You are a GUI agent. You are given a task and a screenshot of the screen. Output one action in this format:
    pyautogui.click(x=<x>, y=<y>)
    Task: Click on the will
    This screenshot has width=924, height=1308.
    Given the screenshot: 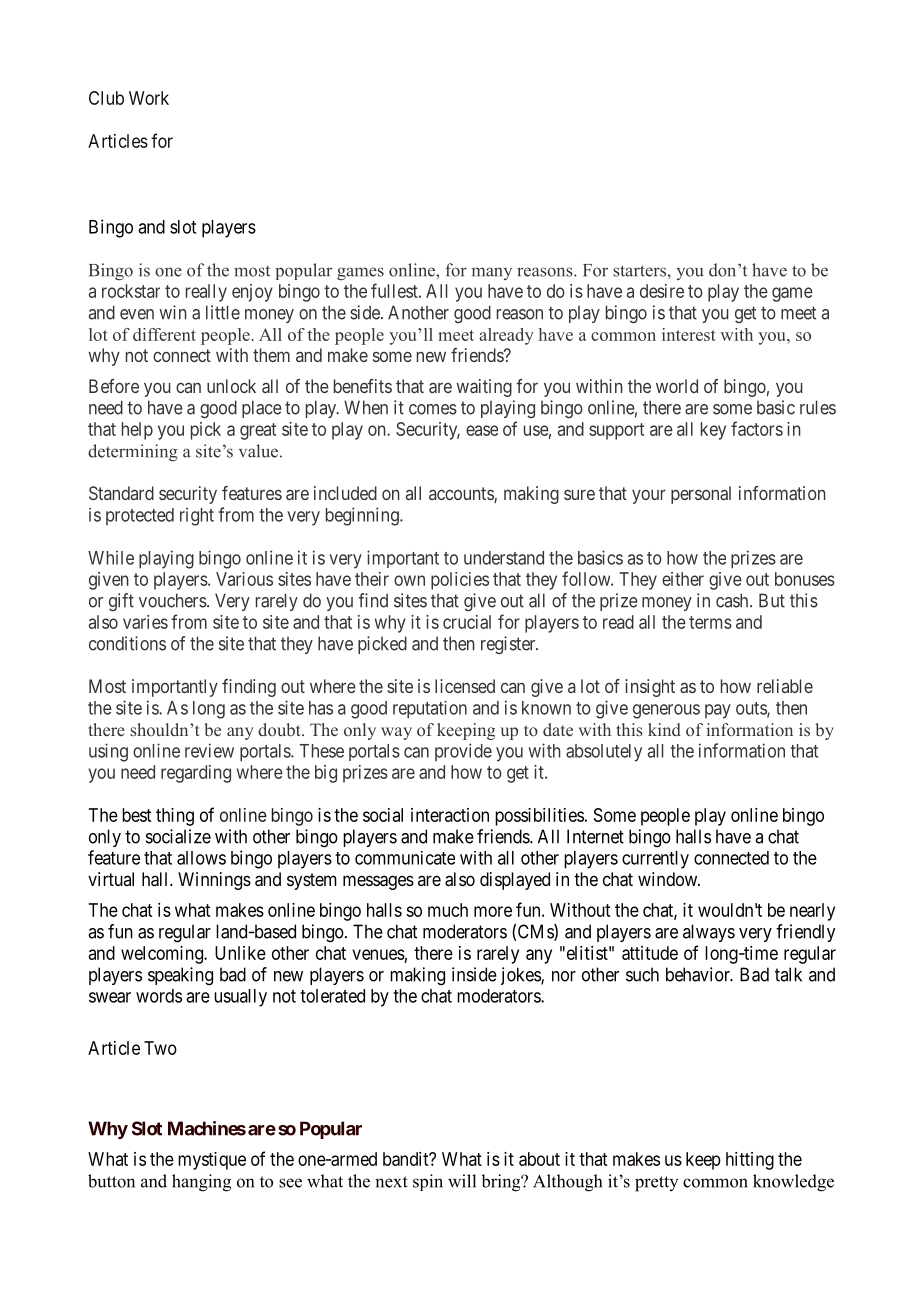 What is the action you would take?
    pyautogui.click(x=462, y=1181)
